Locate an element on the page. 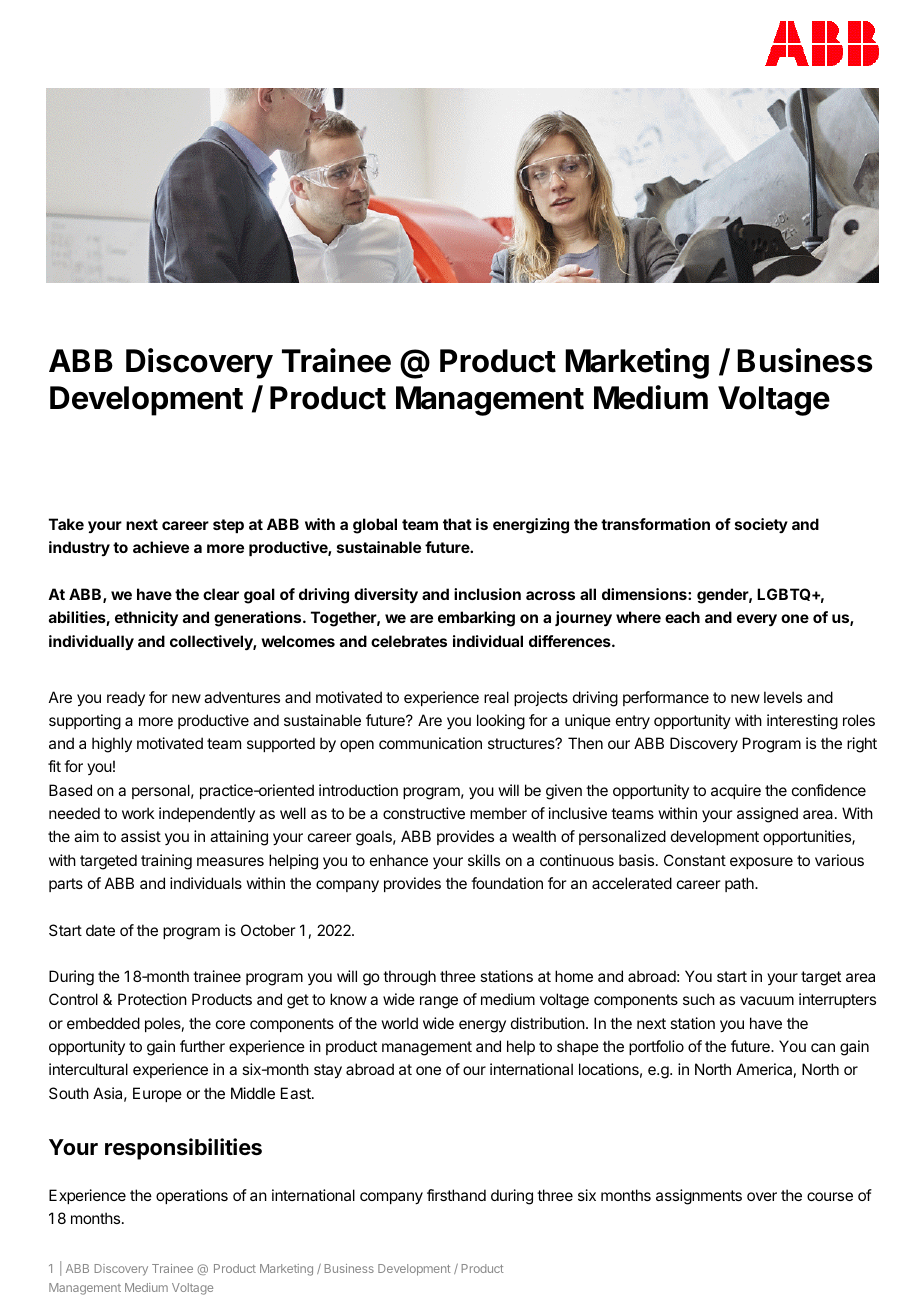 The height and width of the image is (1308, 924). that is located at coordinates (457, 524).
